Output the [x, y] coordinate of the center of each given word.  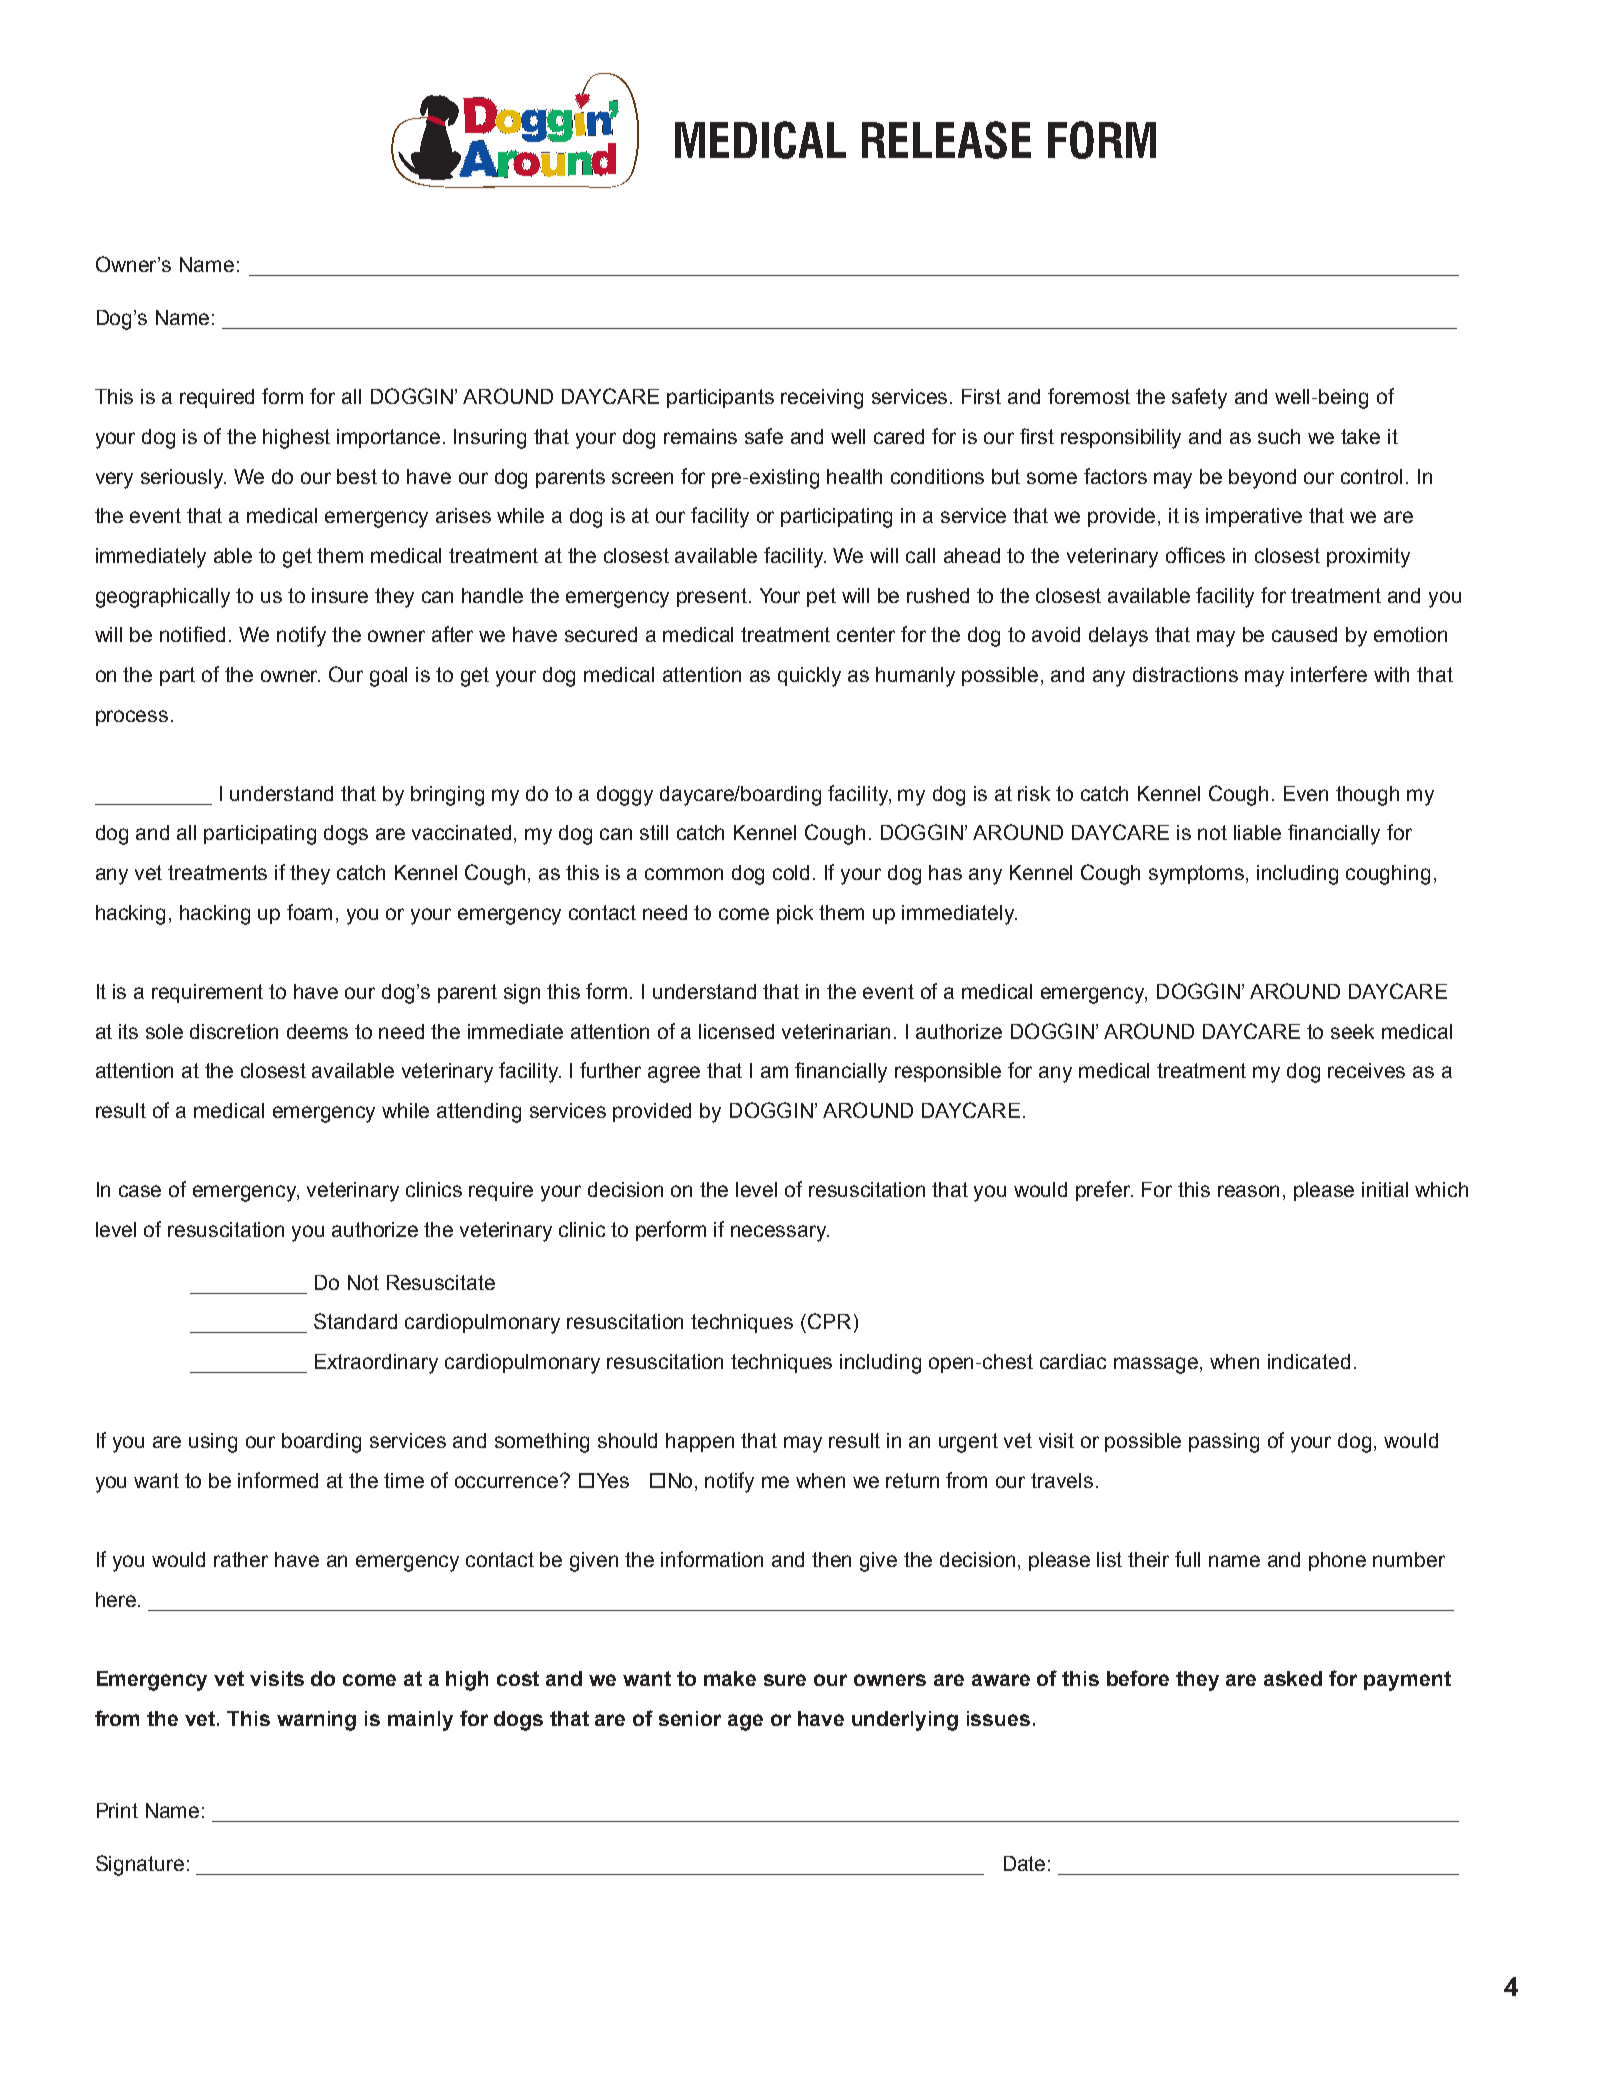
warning [316, 1721]
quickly [809, 677]
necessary [780, 1233]
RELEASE [946, 140]
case [140, 1191]
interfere [1329, 674]
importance [388, 438]
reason [1248, 1191]
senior [690, 1718]
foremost [1089, 396]
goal [388, 677]
